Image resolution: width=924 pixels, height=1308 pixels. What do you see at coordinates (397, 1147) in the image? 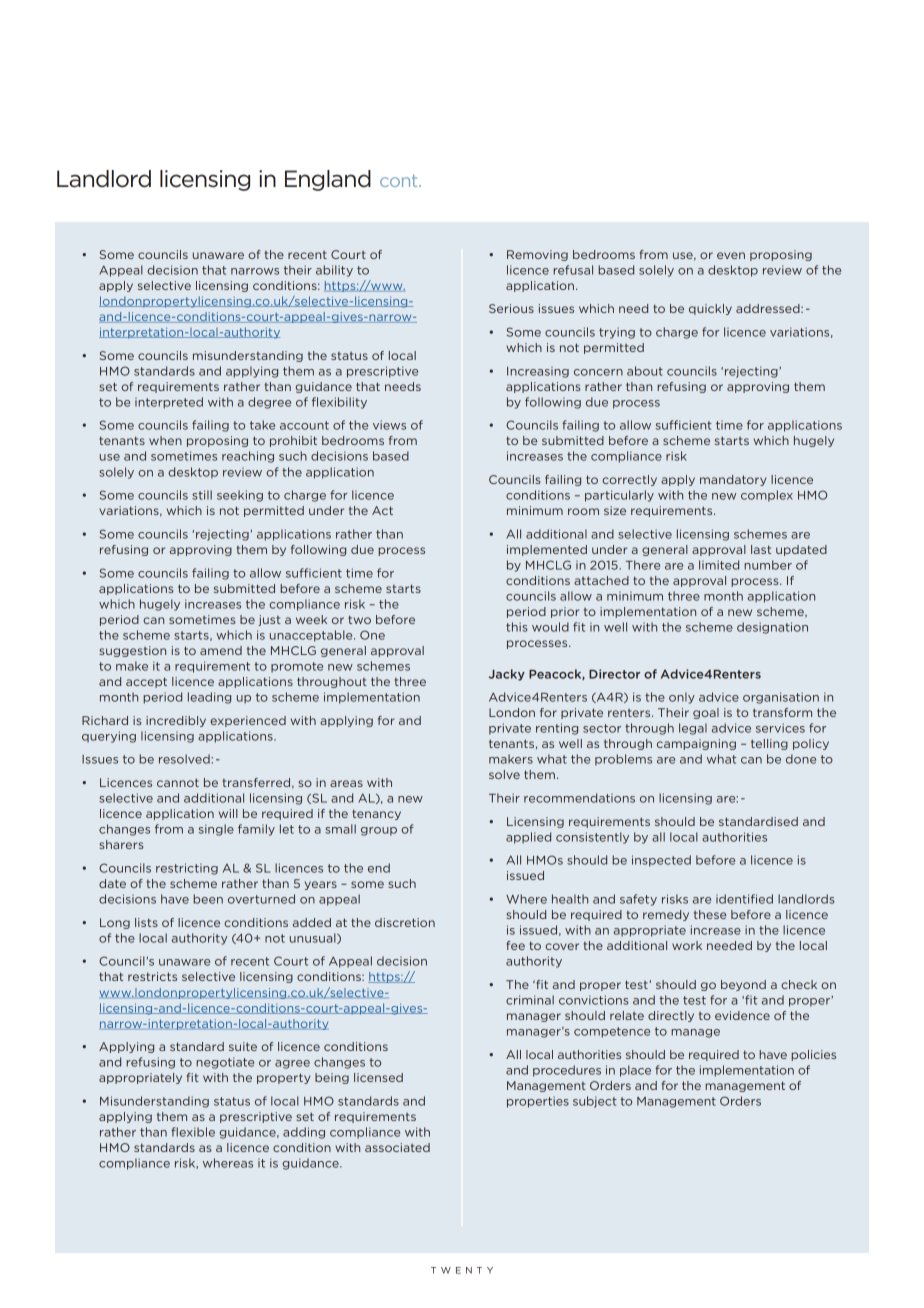
I see `associated` at bounding box center [397, 1147].
